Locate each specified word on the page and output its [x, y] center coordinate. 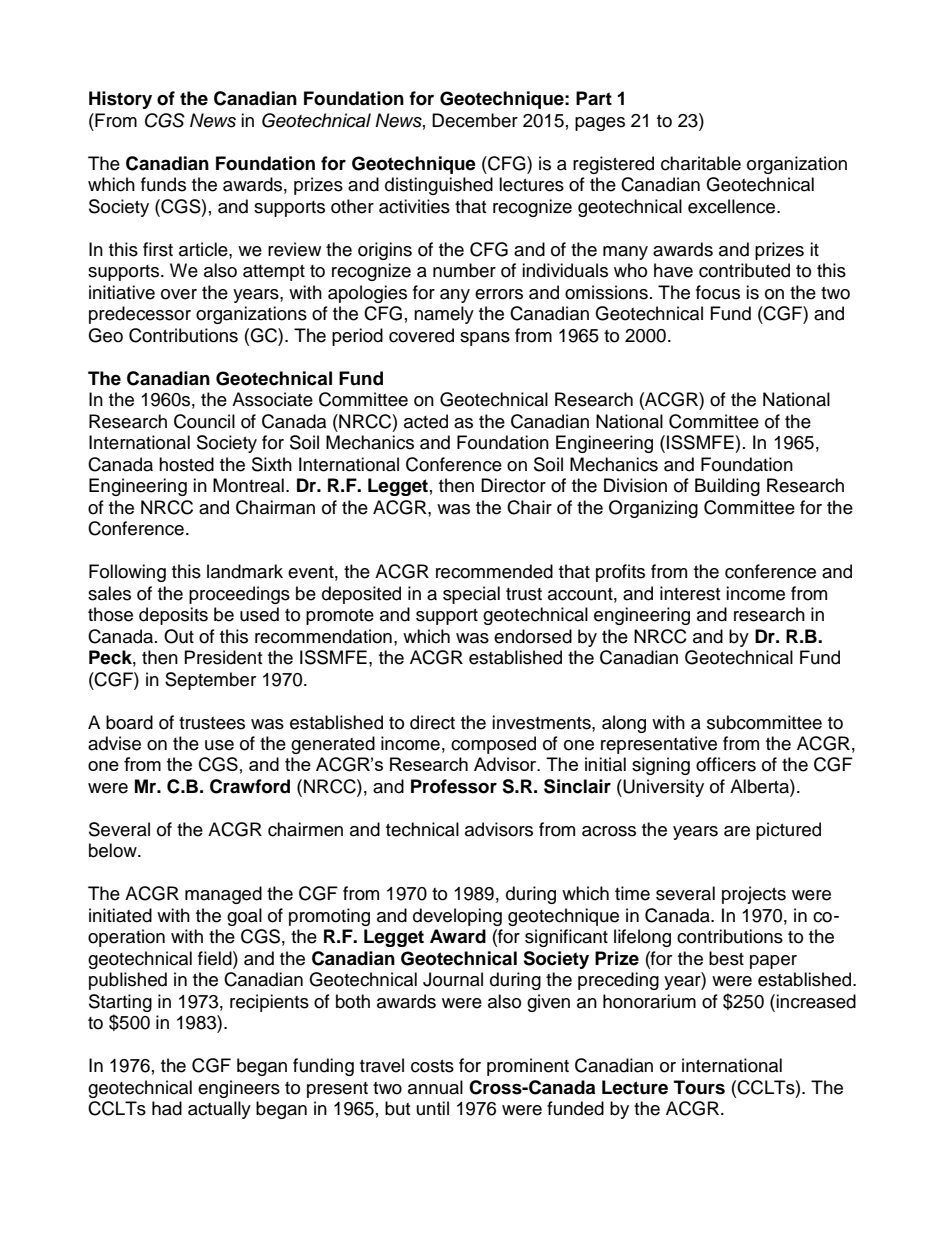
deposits [173, 616]
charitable [701, 163]
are [737, 831]
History [120, 100]
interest [690, 593]
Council [204, 421]
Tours [699, 1087]
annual [435, 1087]
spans [485, 339]
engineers [239, 1089]
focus [718, 292]
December [475, 120]
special [471, 595]
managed [223, 895]
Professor [454, 786]
